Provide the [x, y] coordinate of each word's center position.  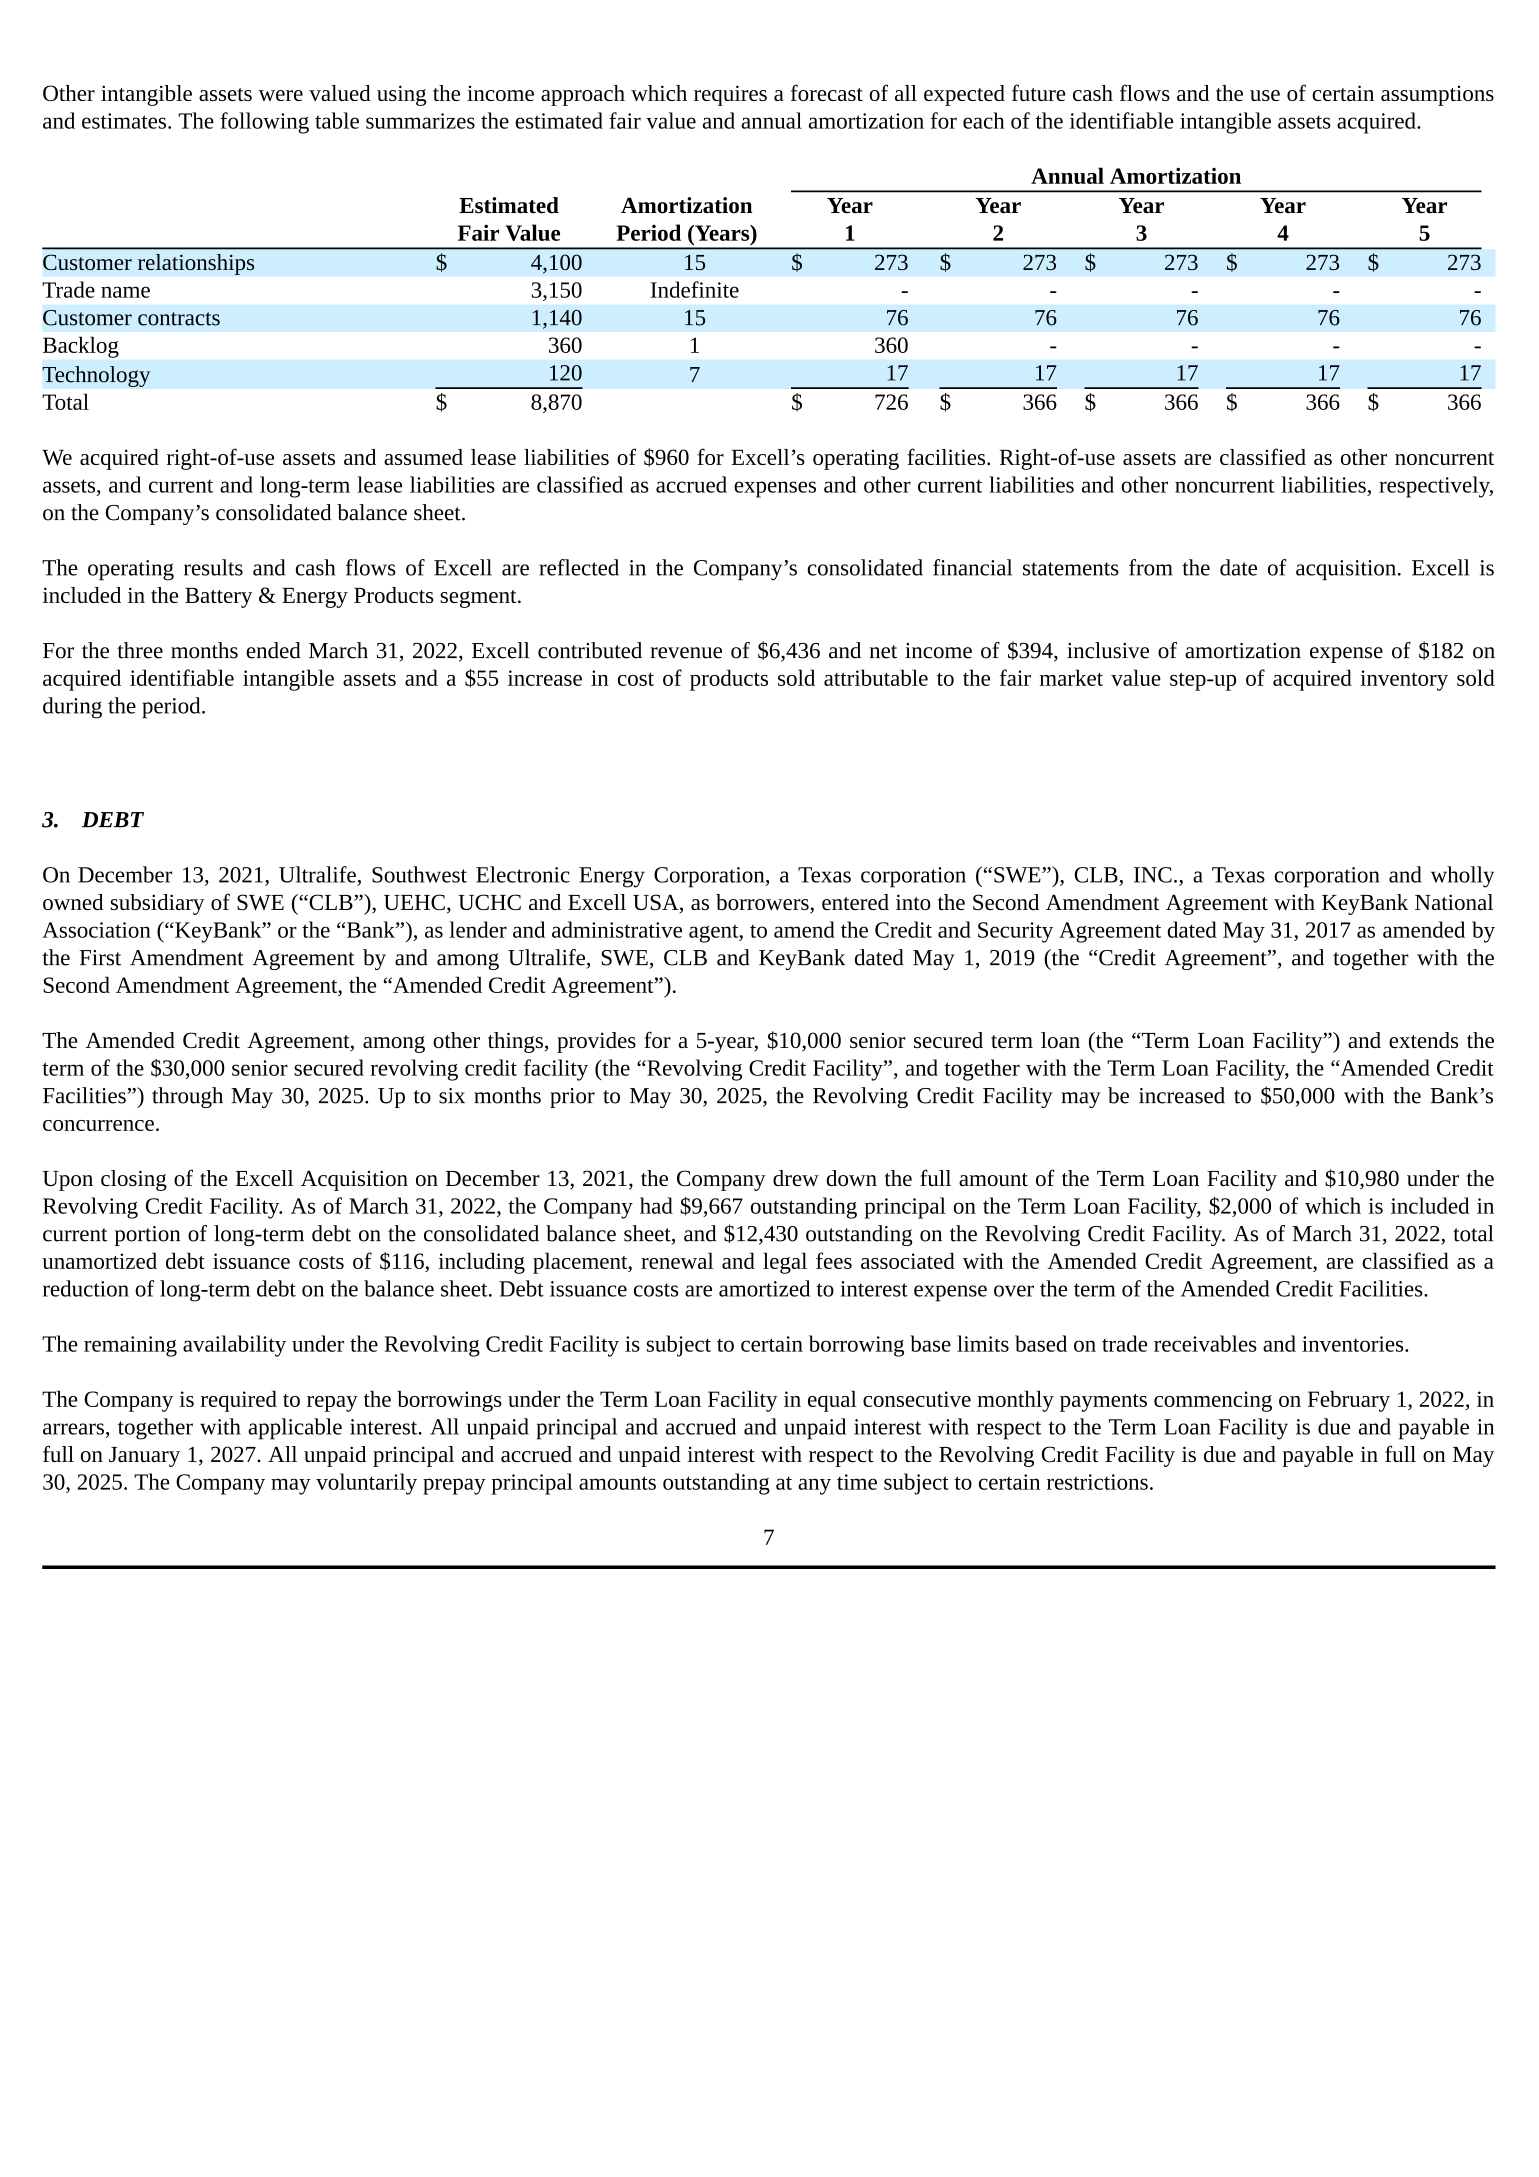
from [1151, 567]
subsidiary [157, 904]
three [140, 650]
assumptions [1437, 96]
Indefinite [695, 289]
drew [796, 1178]
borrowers [763, 903]
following [264, 123]
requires [730, 95]
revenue [686, 653]
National [1454, 902]
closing [134, 1180]
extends [1423, 1040]
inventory [1404, 680]
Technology [96, 376]
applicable [295, 1429]
